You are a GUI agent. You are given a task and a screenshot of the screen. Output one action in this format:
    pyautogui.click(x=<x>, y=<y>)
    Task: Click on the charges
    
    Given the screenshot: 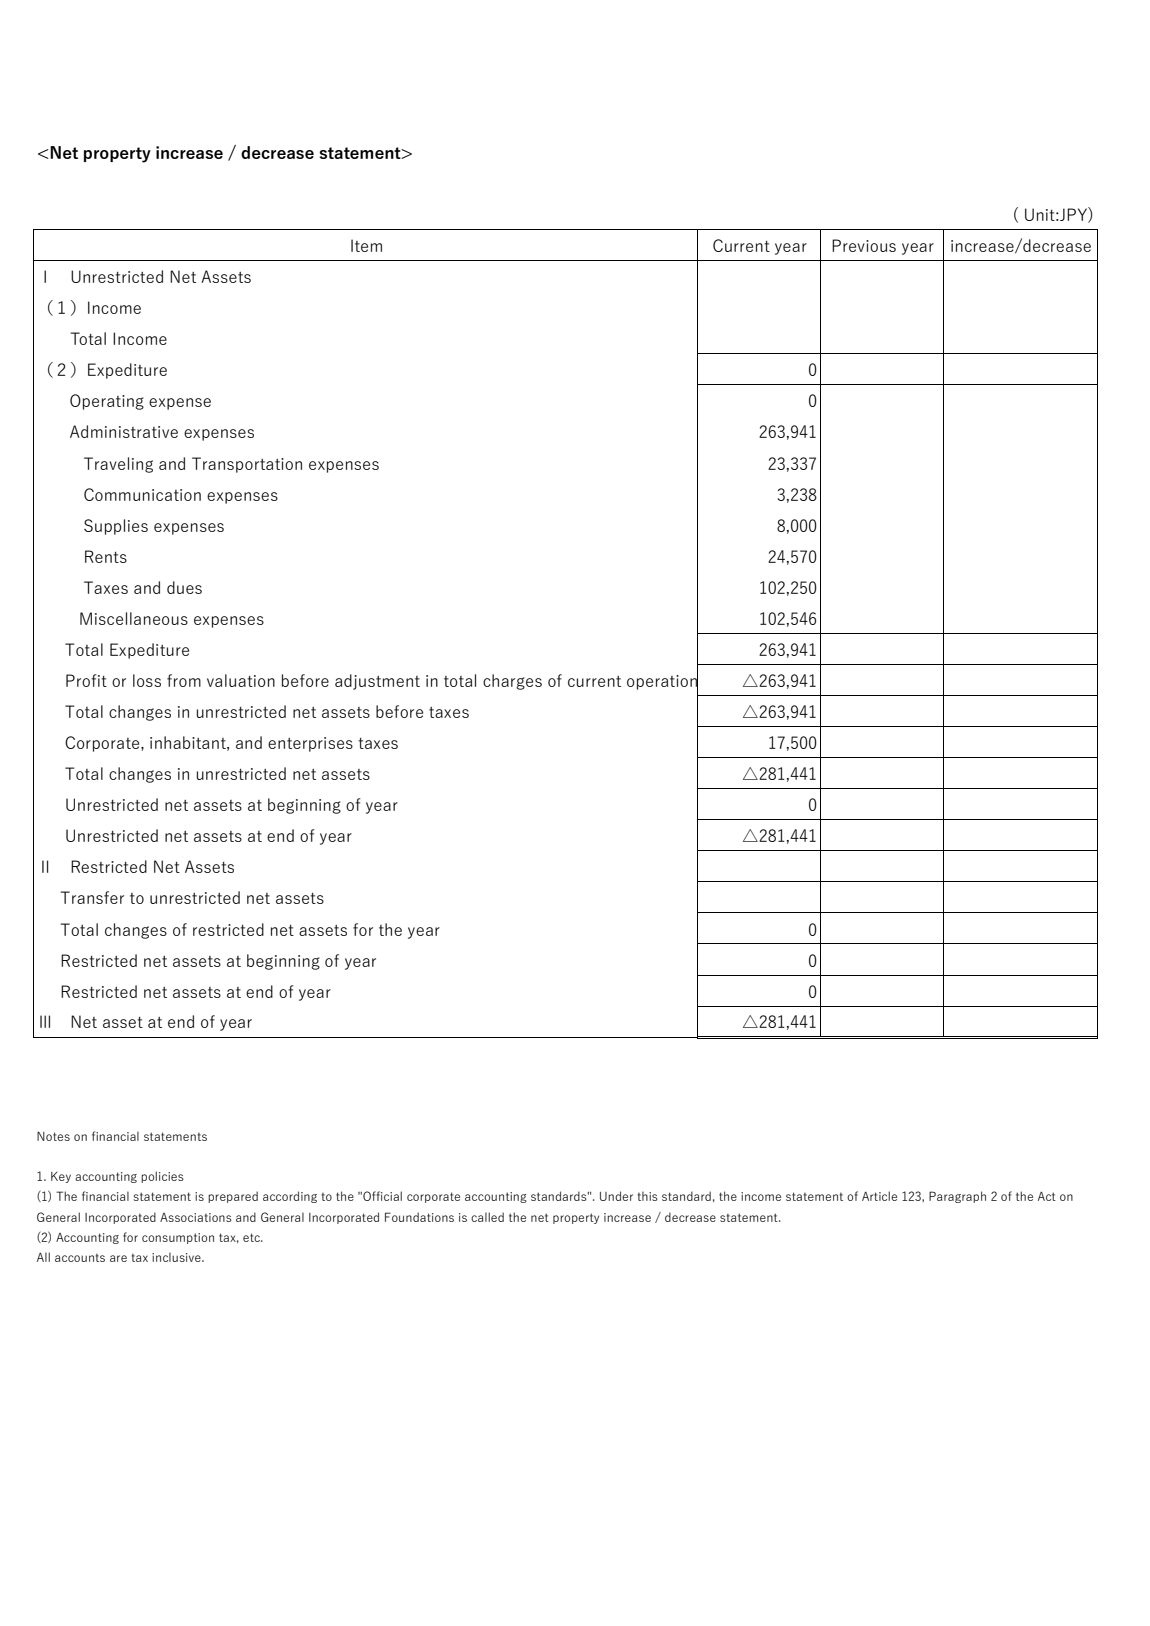 What is the action you would take?
    pyautogui.click(x=512, y=682)
